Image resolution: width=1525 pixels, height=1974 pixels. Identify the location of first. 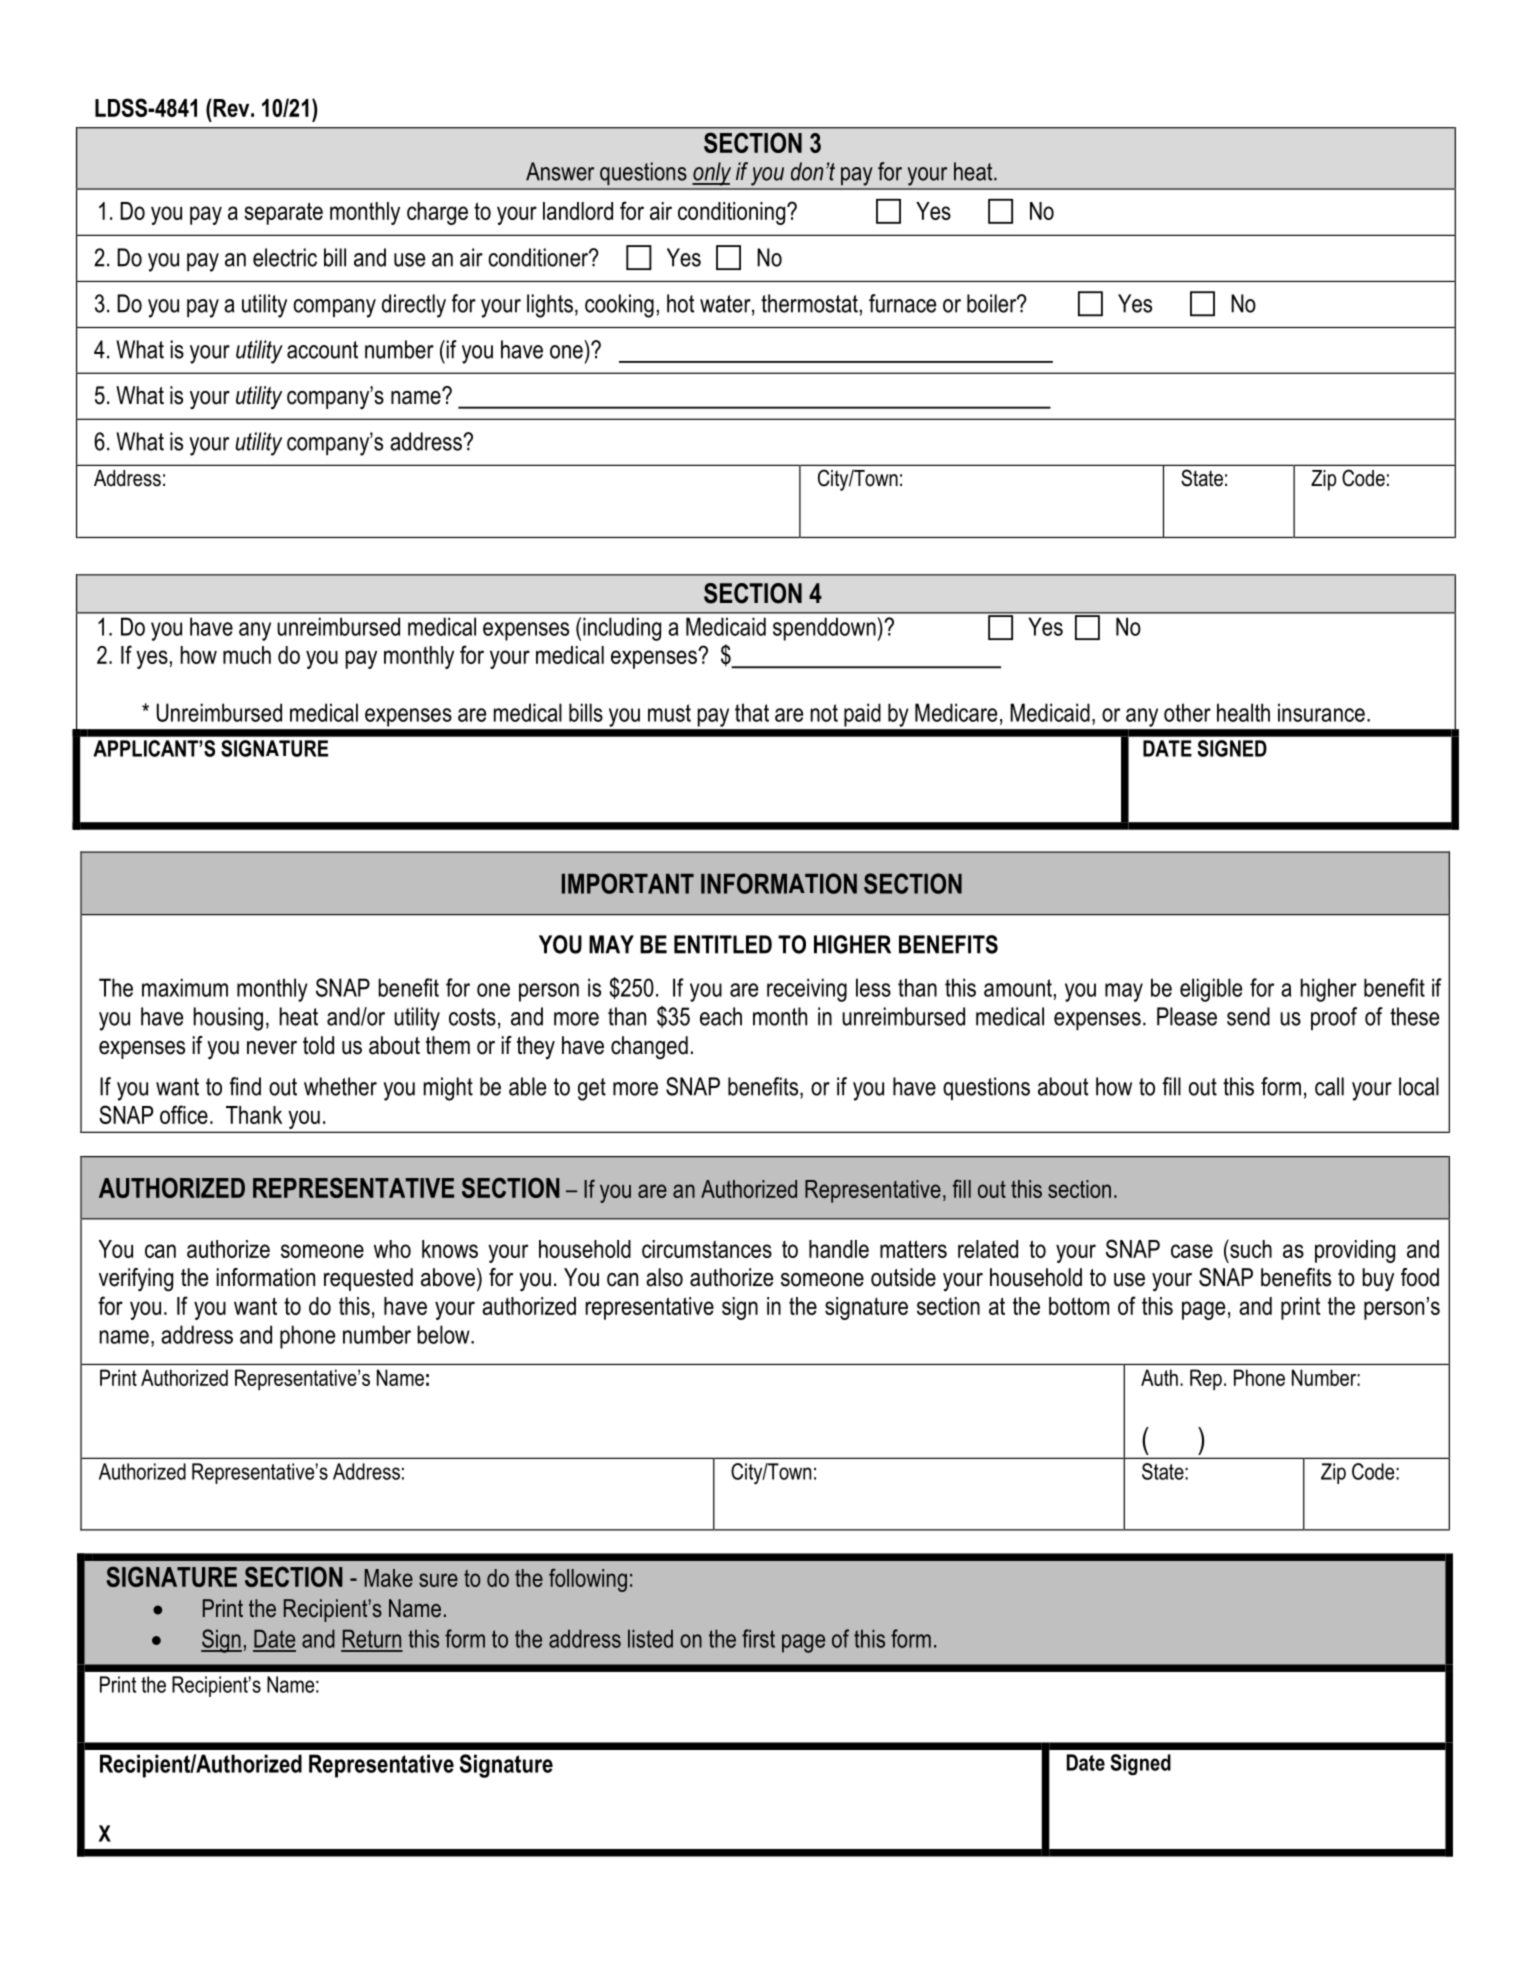
(758, 1638).
